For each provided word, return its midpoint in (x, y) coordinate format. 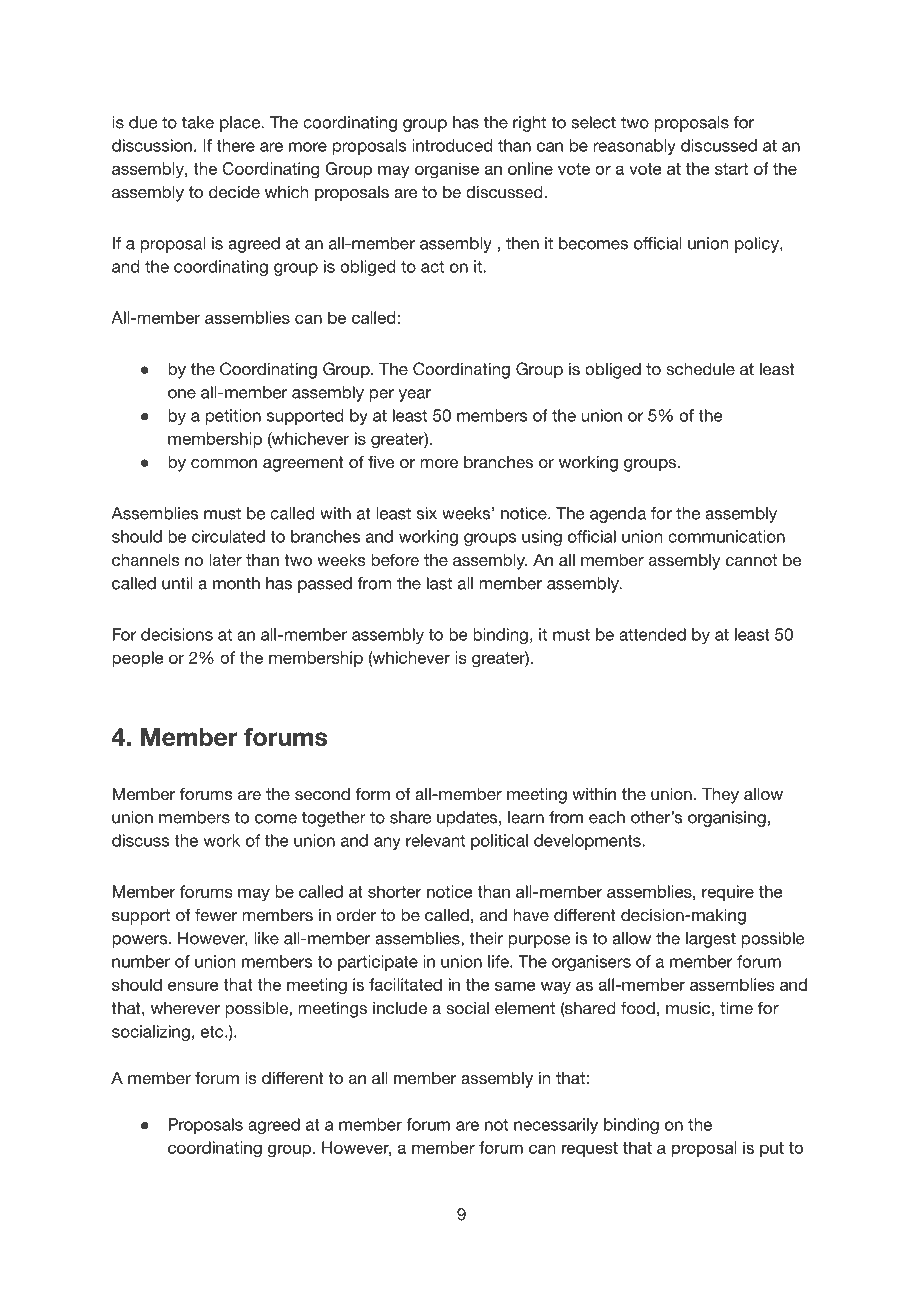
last (439, 583)
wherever (185, 1008)
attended (652, 634)
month (236, 583)
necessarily (556, 1126)
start (731, 169)
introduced (452, 145)
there (235, 145)
